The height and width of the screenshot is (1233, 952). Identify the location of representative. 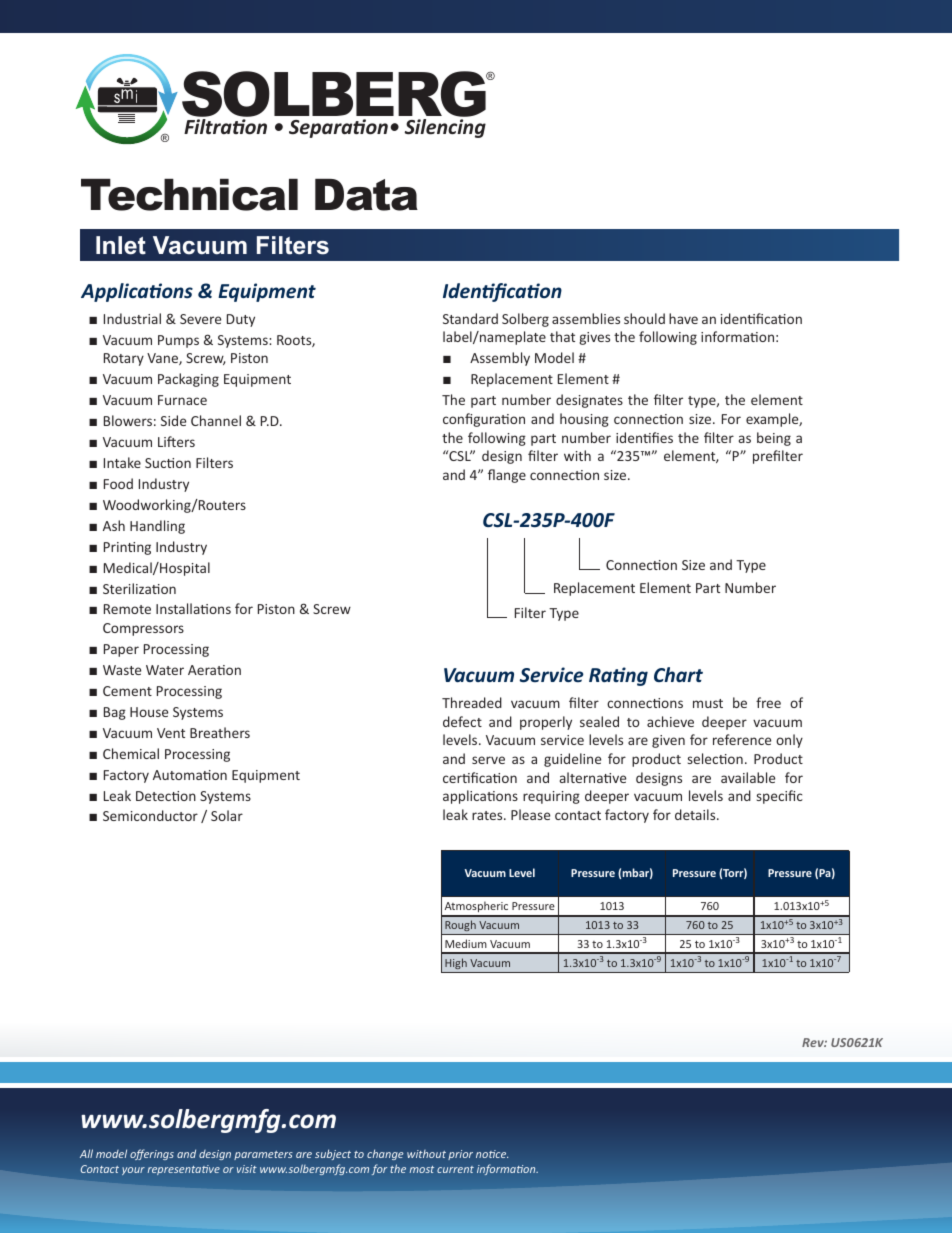
(184, 1170).
